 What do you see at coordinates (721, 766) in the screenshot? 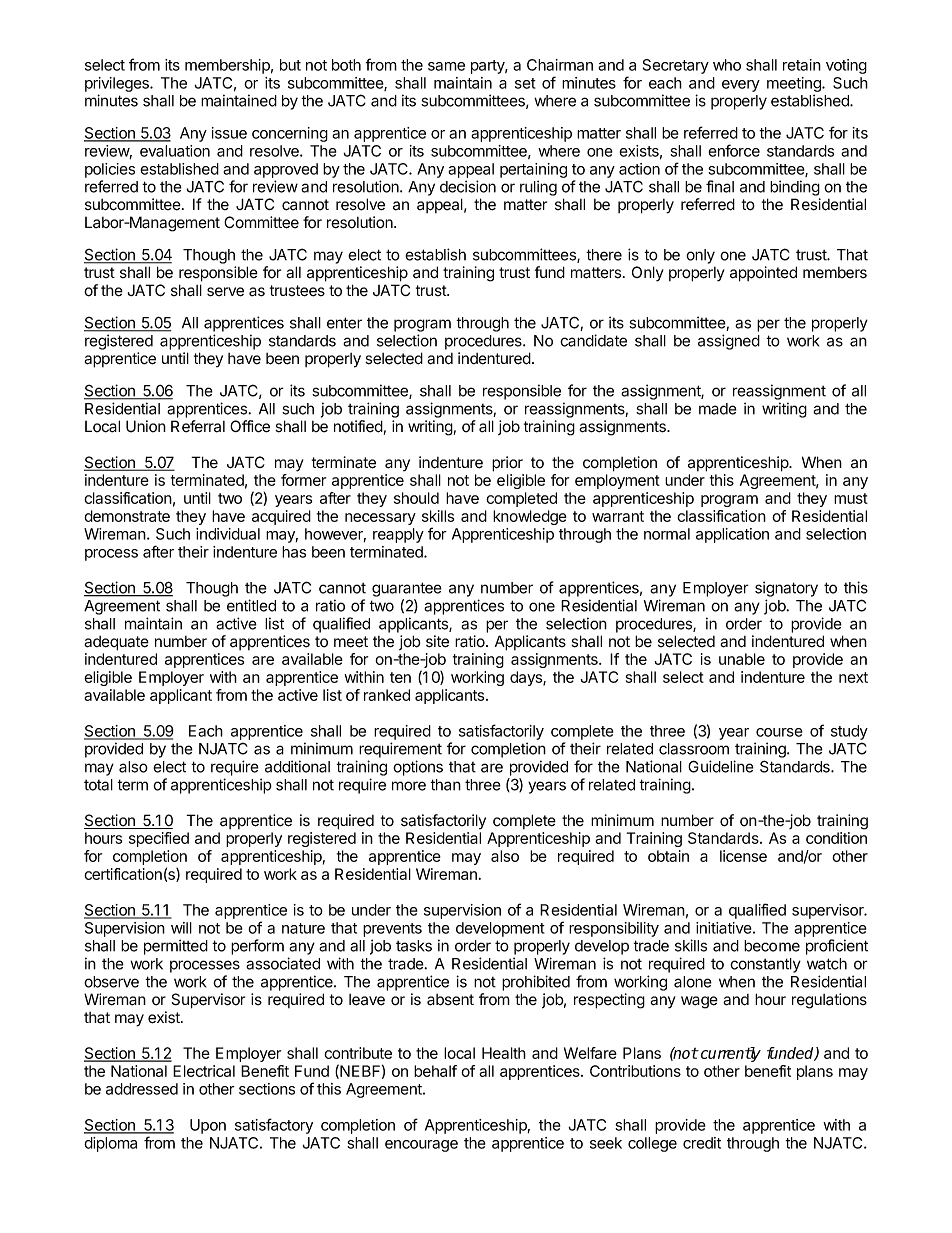
I see `Guideline` at bounding box center [721, 766].
